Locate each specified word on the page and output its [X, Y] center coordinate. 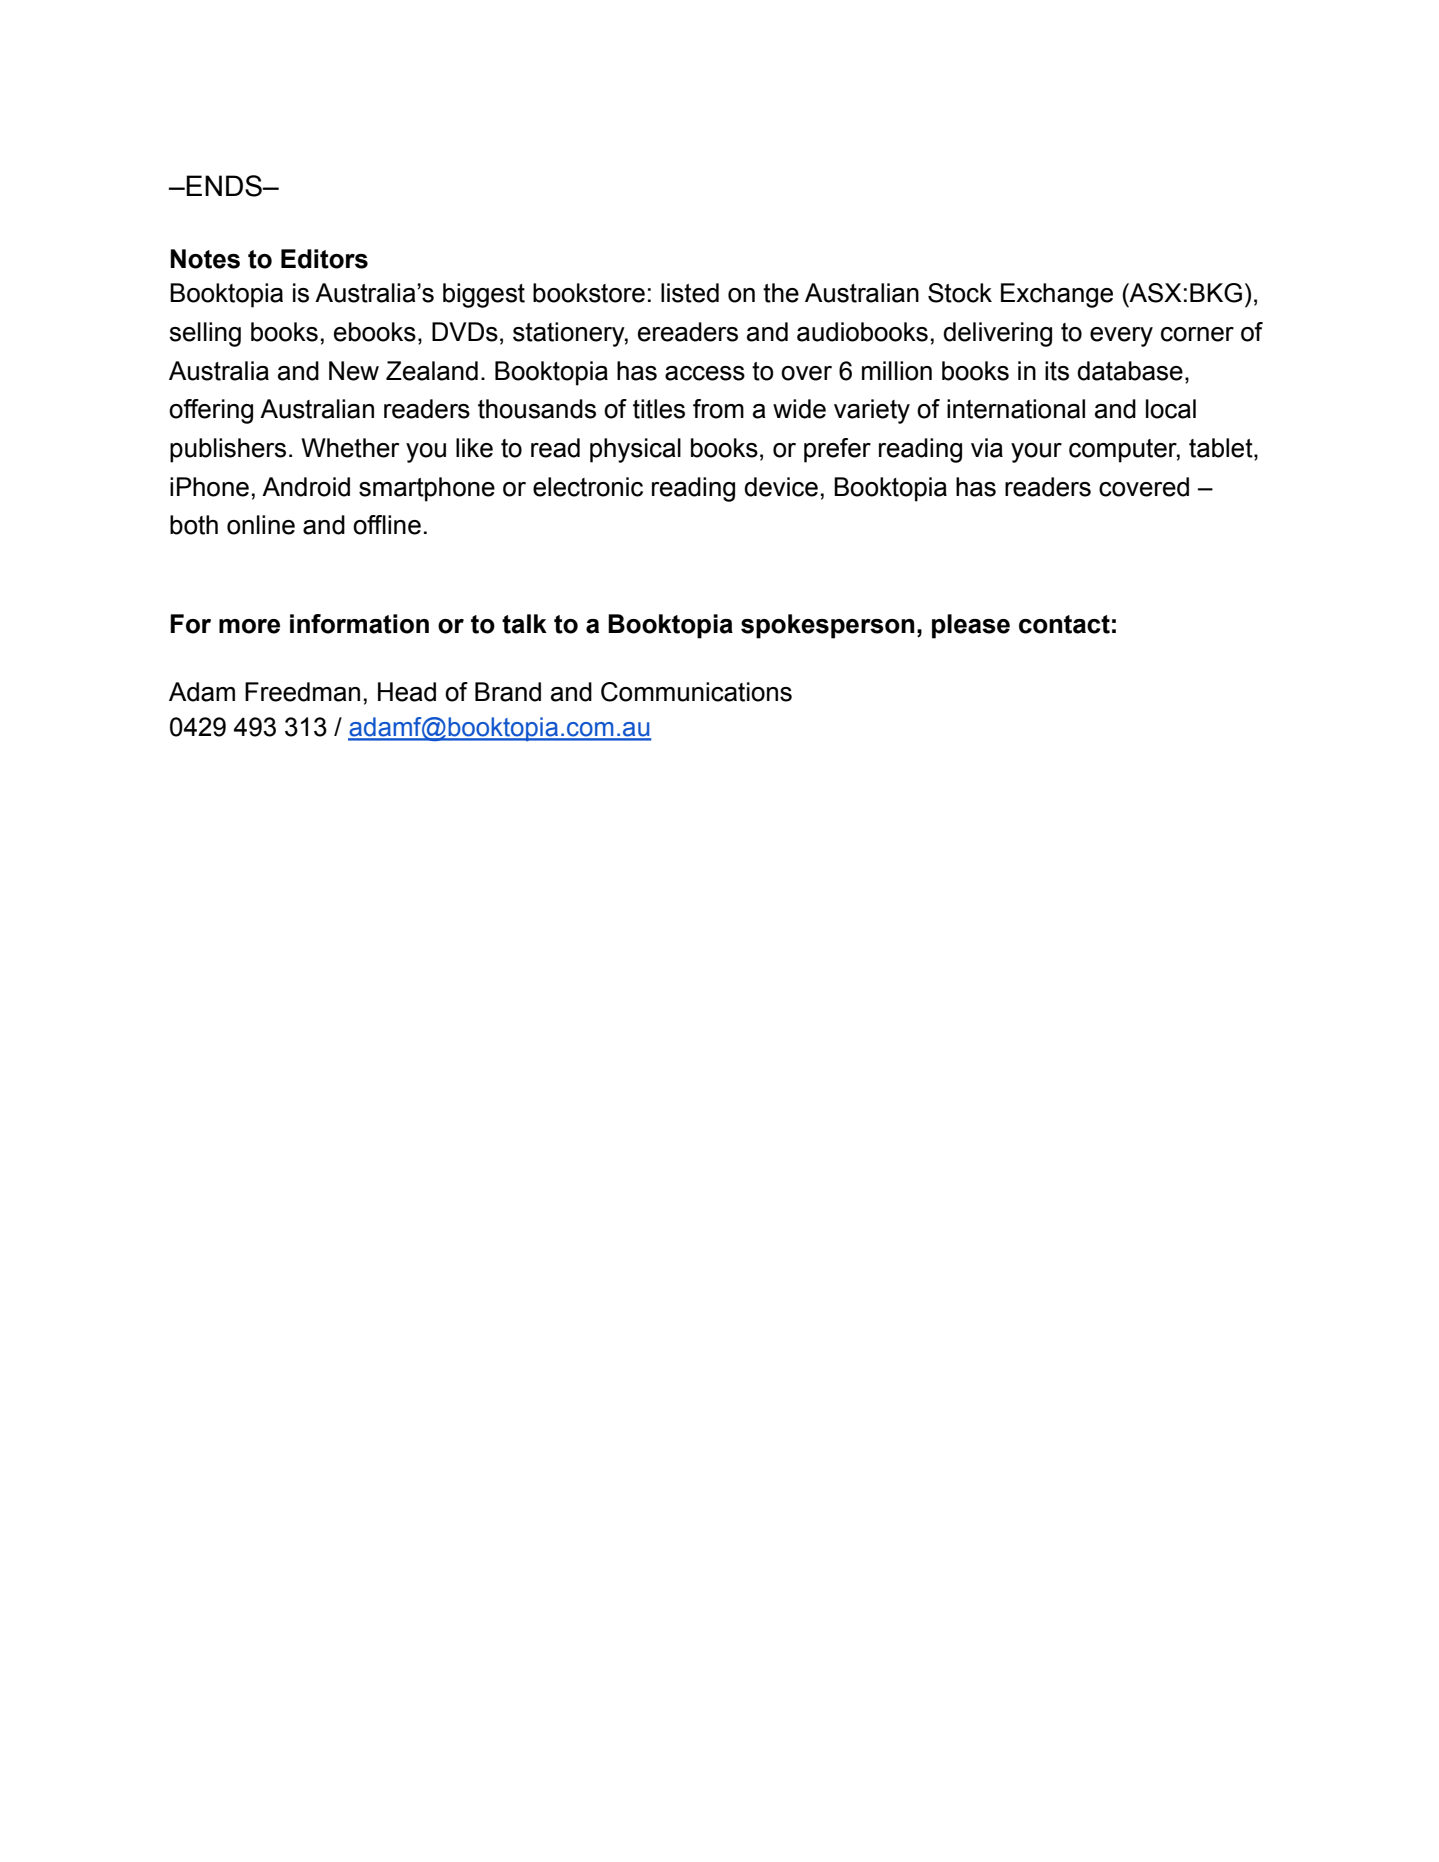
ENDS [225, 186]
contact [1064, 624]
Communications [696, 692]
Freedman [302, 692]
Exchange [1057, 295]
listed [690, 293]
